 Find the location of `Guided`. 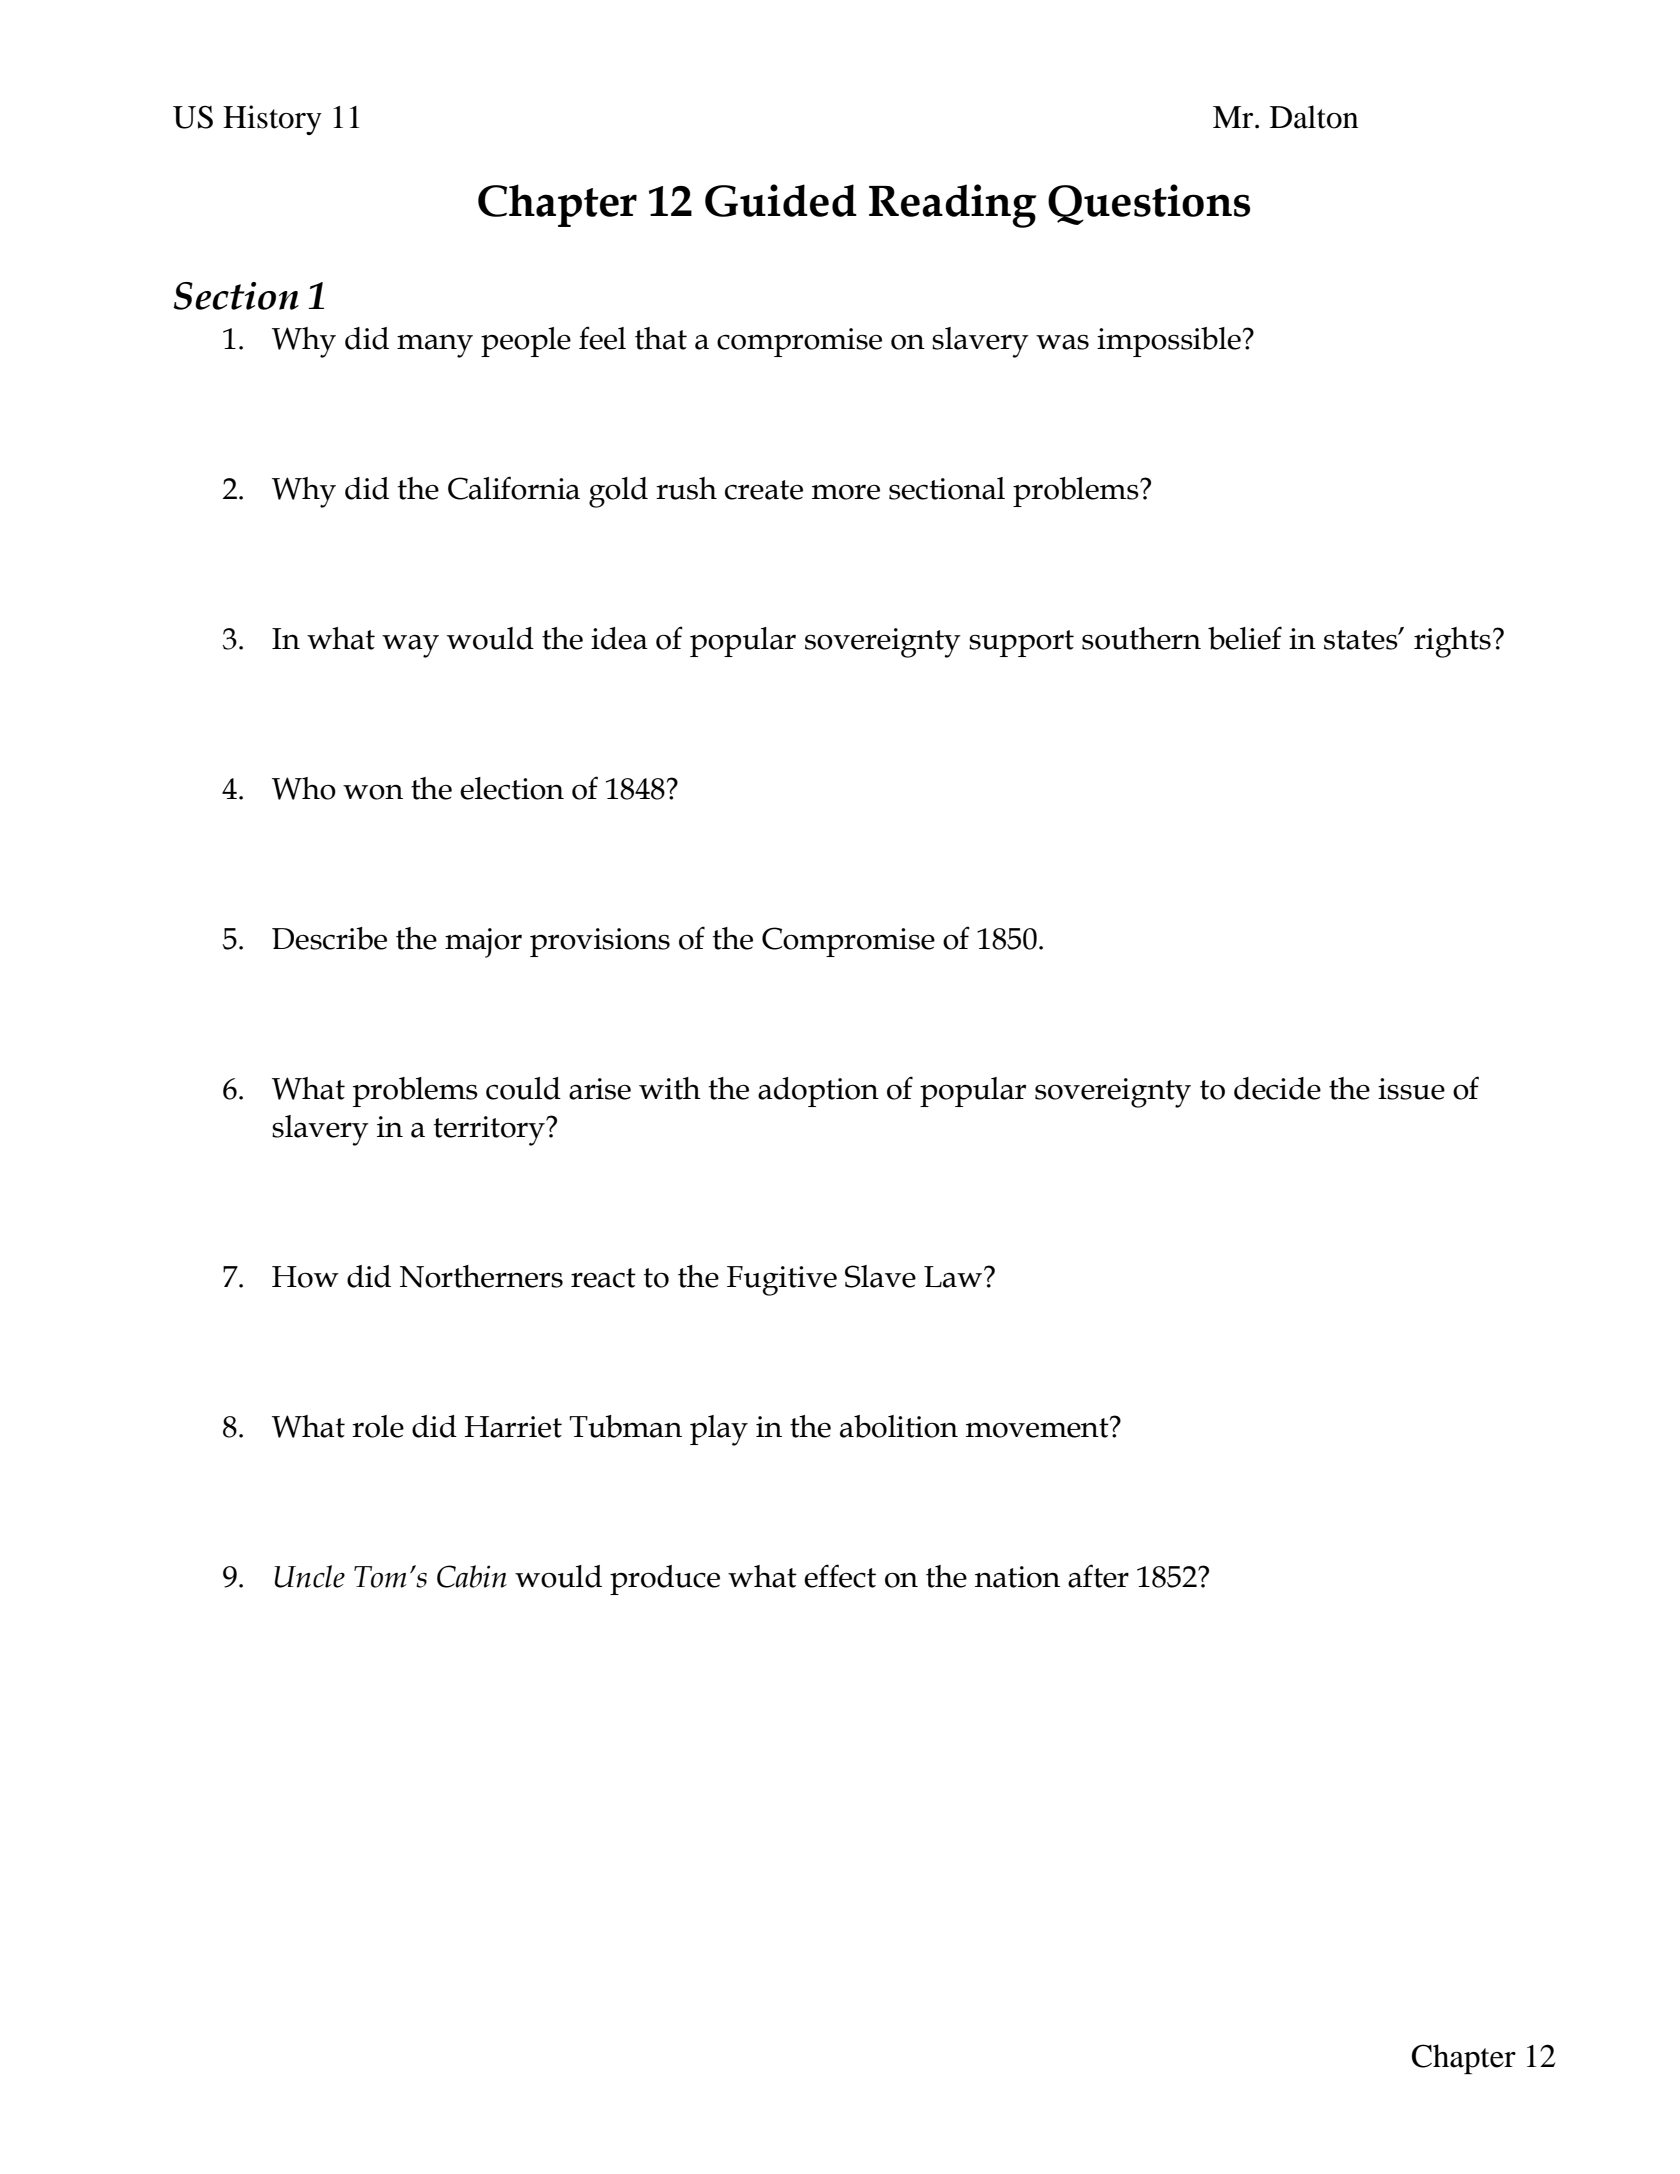

Guided is located at coordinates (781, 200).
